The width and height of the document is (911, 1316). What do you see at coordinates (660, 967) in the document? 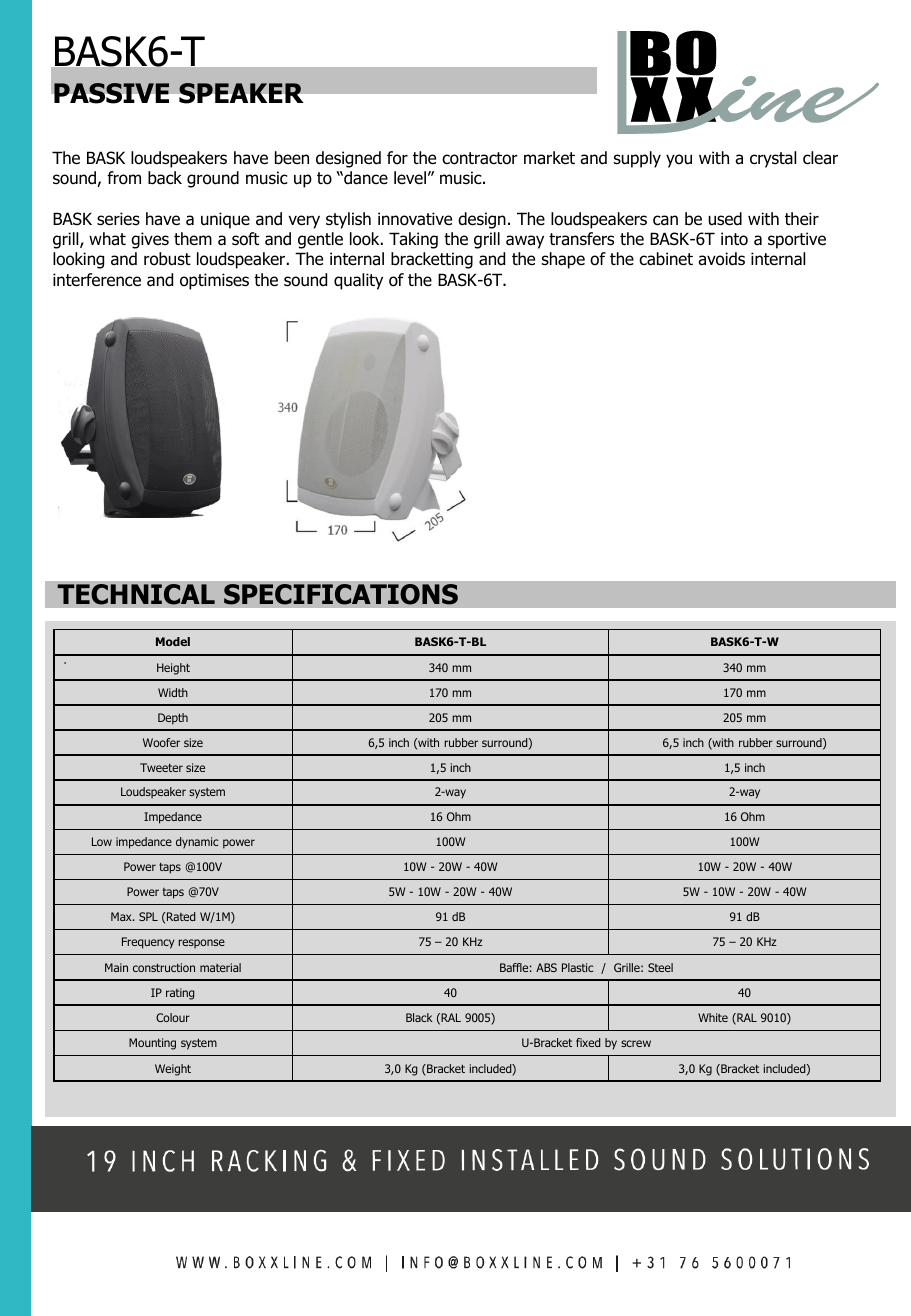
I see `Steel` at bounding box center [660, 967].
